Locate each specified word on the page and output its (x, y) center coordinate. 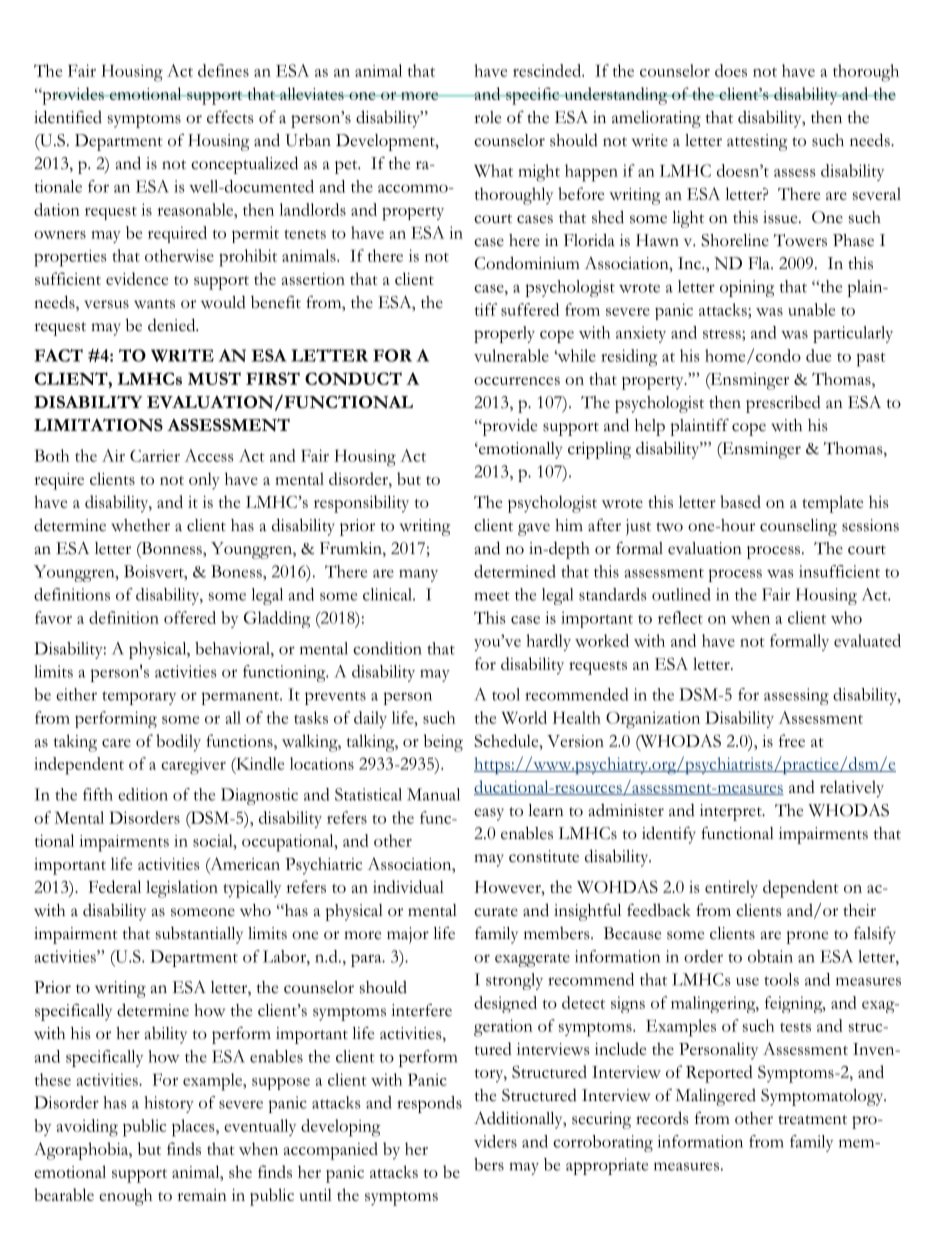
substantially (199, 935)
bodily (178, 743)
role (487, 117)
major (408, 935)
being (443, 743)
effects (230, 117)
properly (504, 334)
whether (140, 525)
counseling (798, 527)
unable (811, 309)
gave (534, 529)
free (792, 740)
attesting (757, 142)
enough (125, 1197)
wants (154, 304)
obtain (770, 956)
